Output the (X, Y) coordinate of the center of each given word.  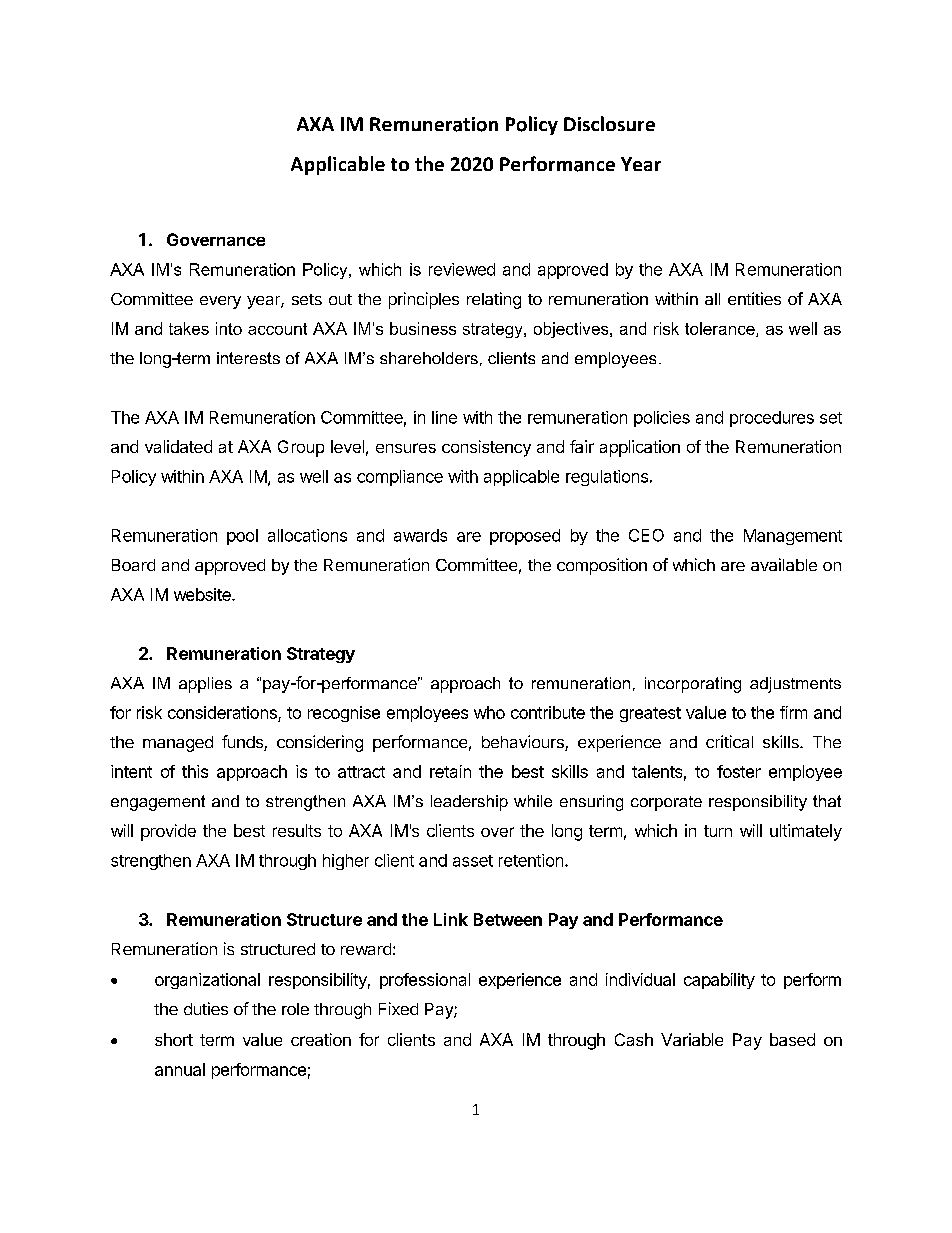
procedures (772, 419)
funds (243, 743)
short (174, 1039)
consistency (486, 448)
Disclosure (609, 123)
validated (178, 446)
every (220, 302)
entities (754, 298)
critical (729, 741)
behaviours (524, 743)
